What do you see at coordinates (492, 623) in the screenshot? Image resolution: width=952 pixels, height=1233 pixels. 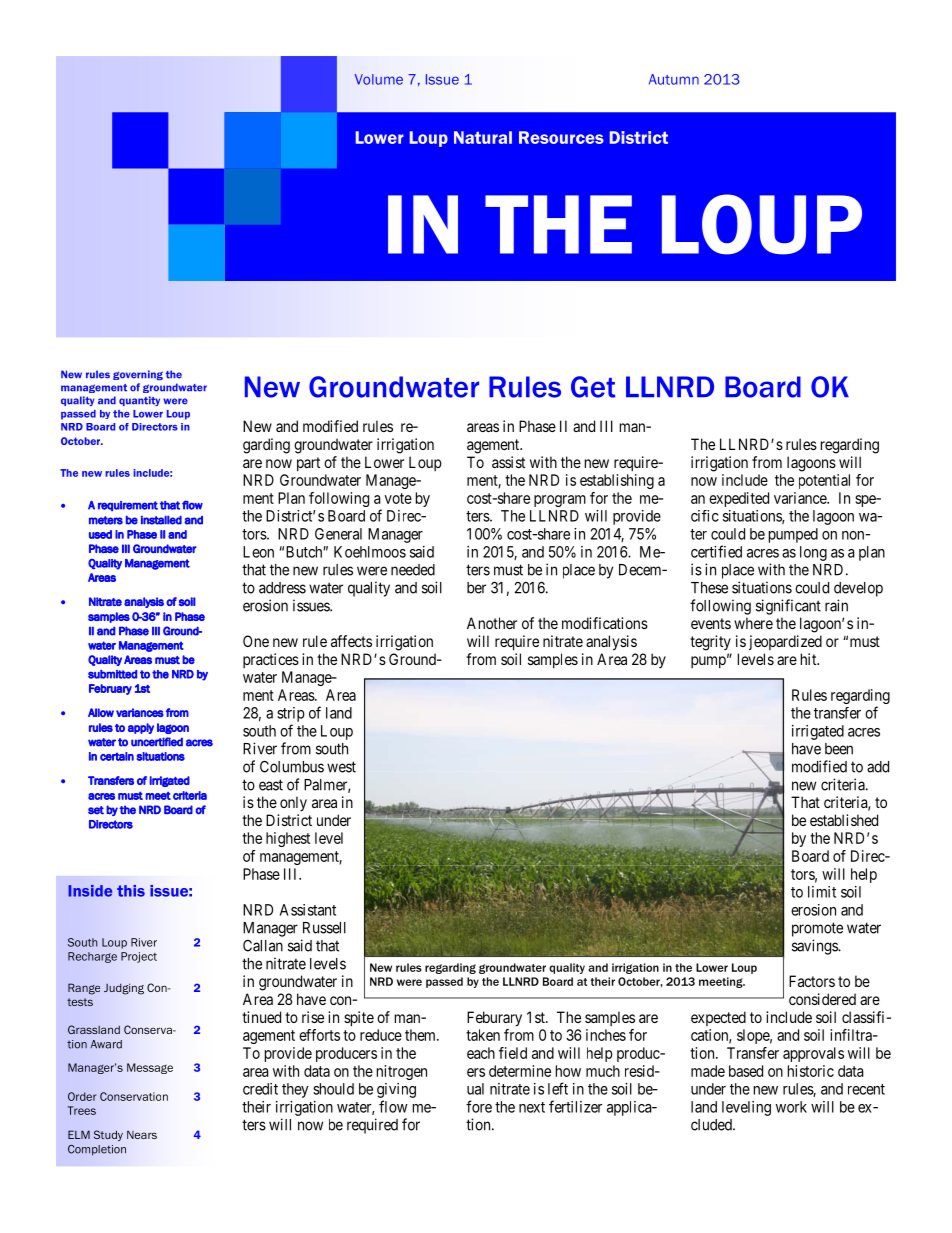 I see `Another` at bounding box center [492, 623].
